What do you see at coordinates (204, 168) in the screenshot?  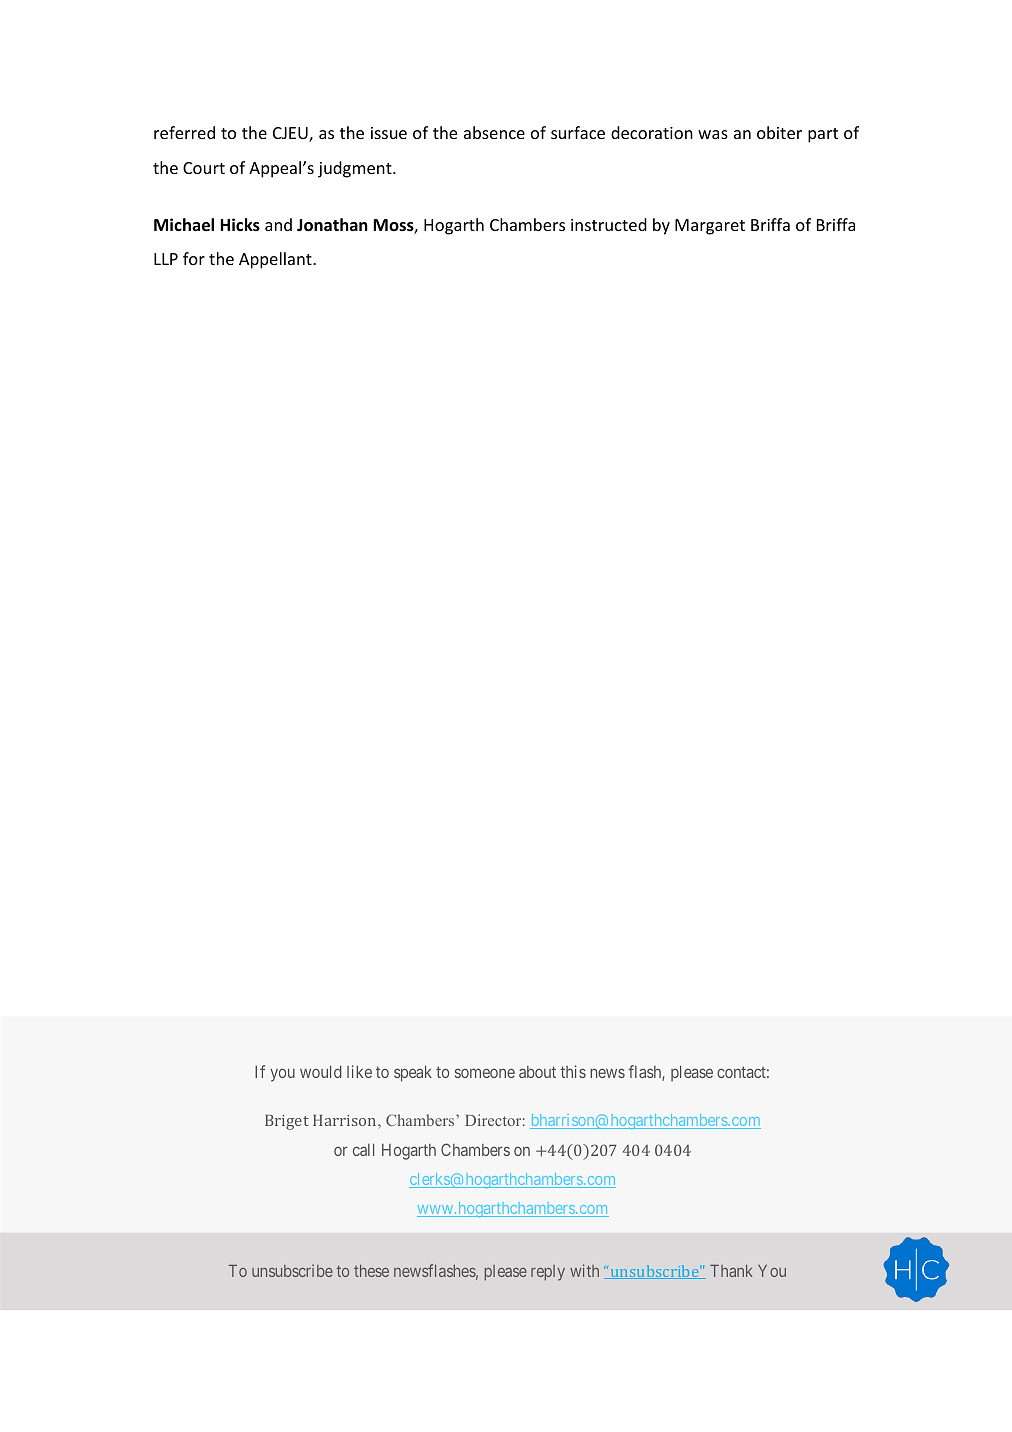 I see `Court` at bounding box center [204, 168].
